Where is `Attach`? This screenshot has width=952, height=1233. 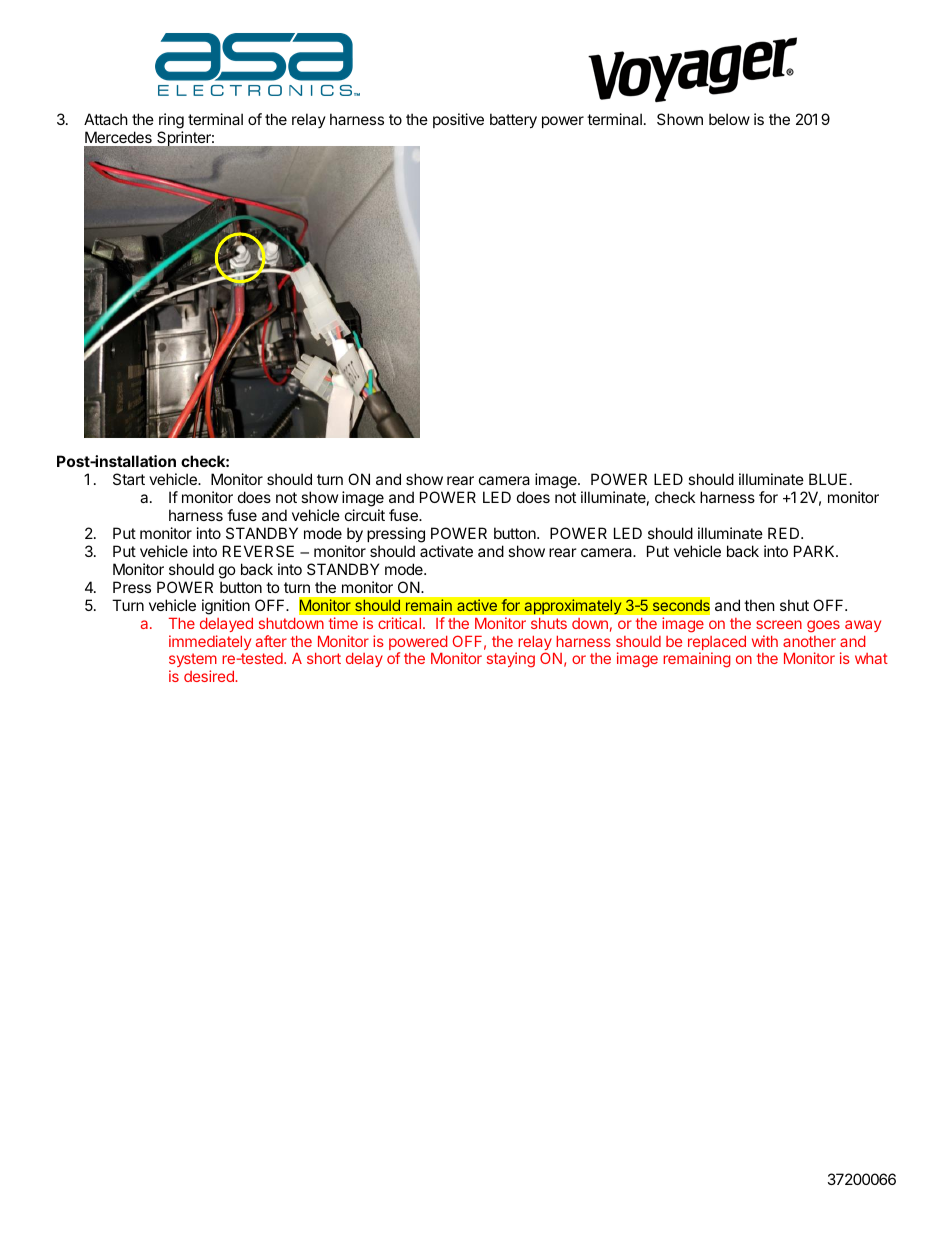
Attach is located at coordinates (106, 119).
